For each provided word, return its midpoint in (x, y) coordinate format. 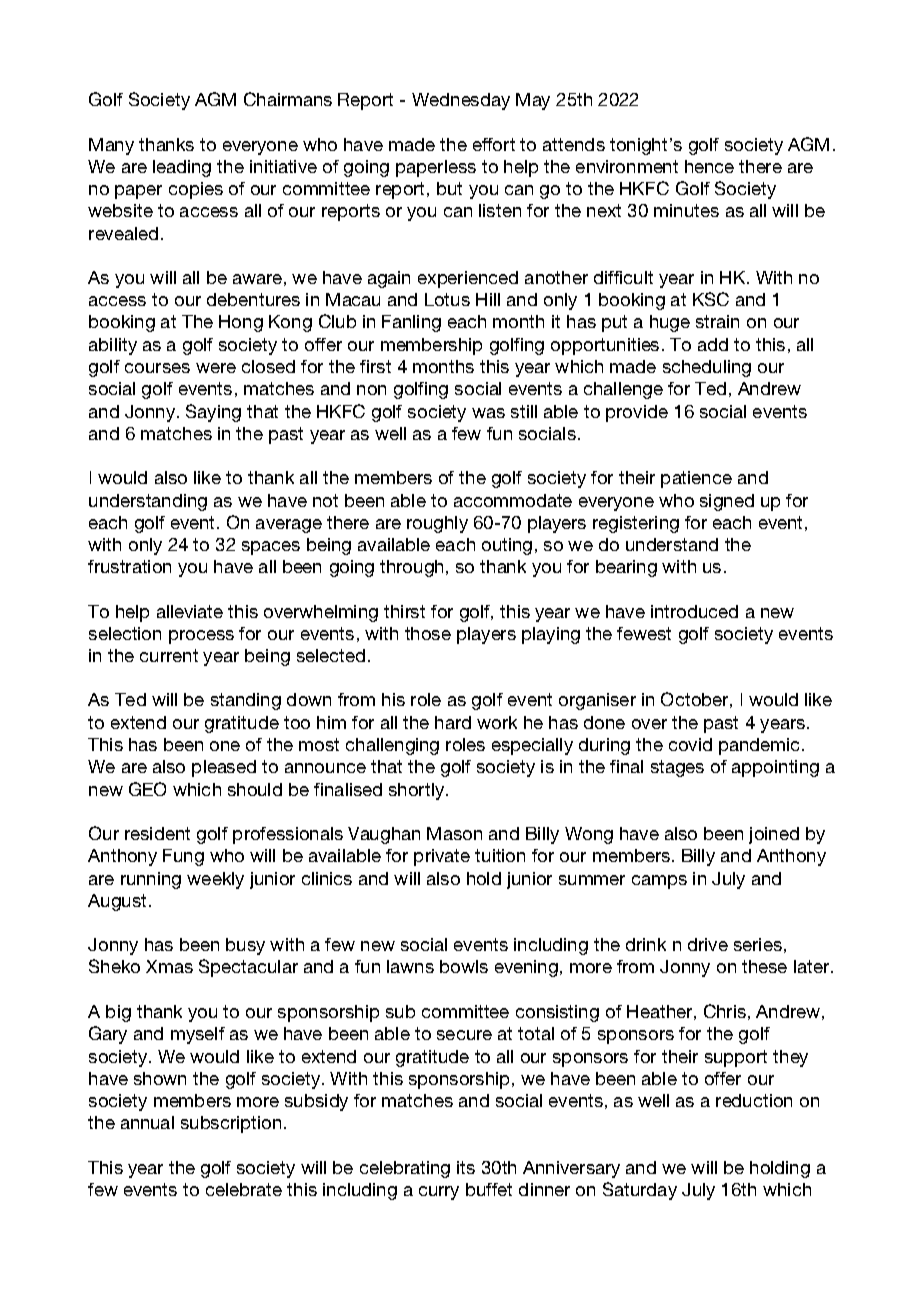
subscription (231, 1124)
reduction (754, 1100)
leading (182, 168)
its (466, 1167)
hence (709, 166)
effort (494, 144)
